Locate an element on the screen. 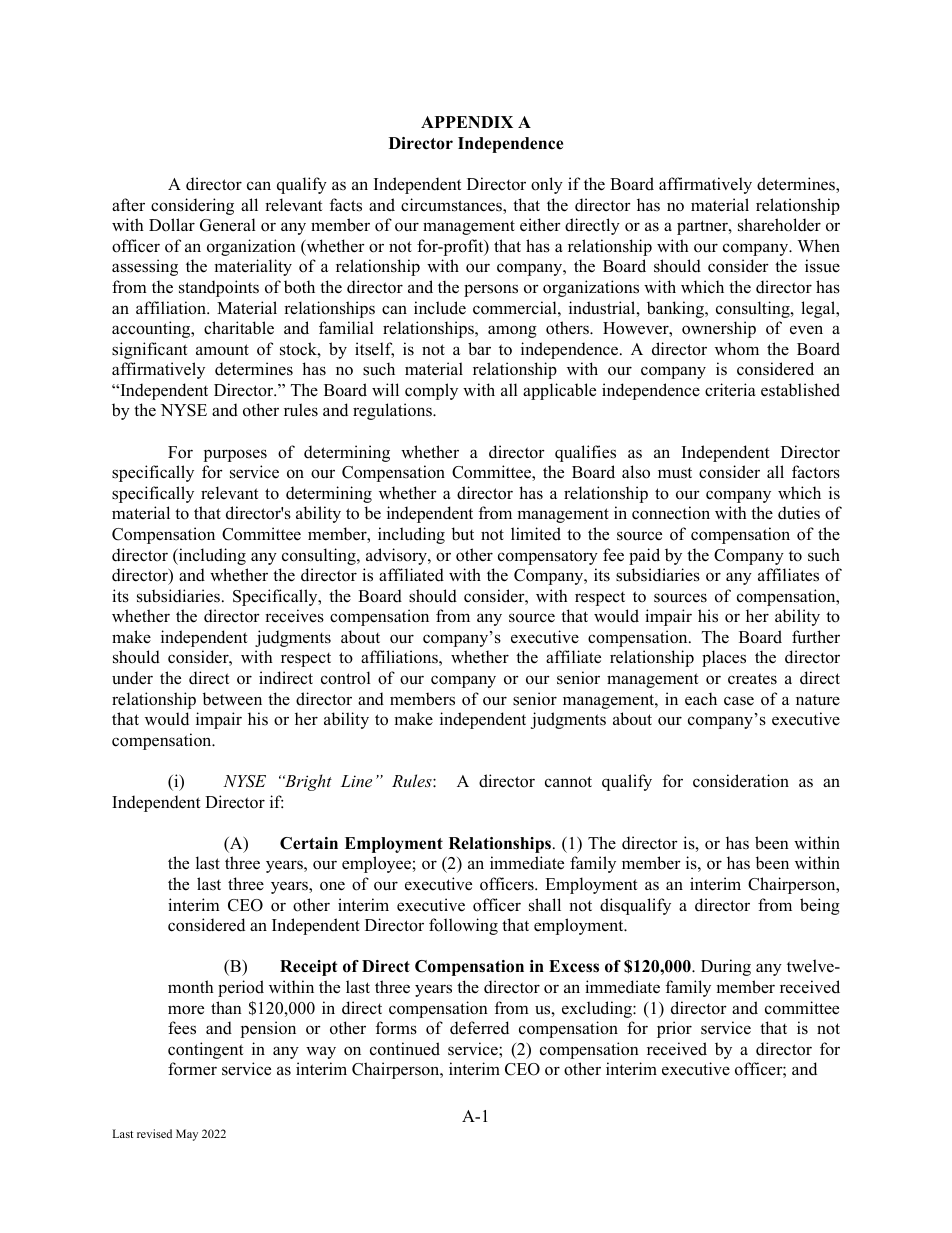 This screenshot has width=952, height=1233. APPENDIX is located at coordinates (467, 122).
